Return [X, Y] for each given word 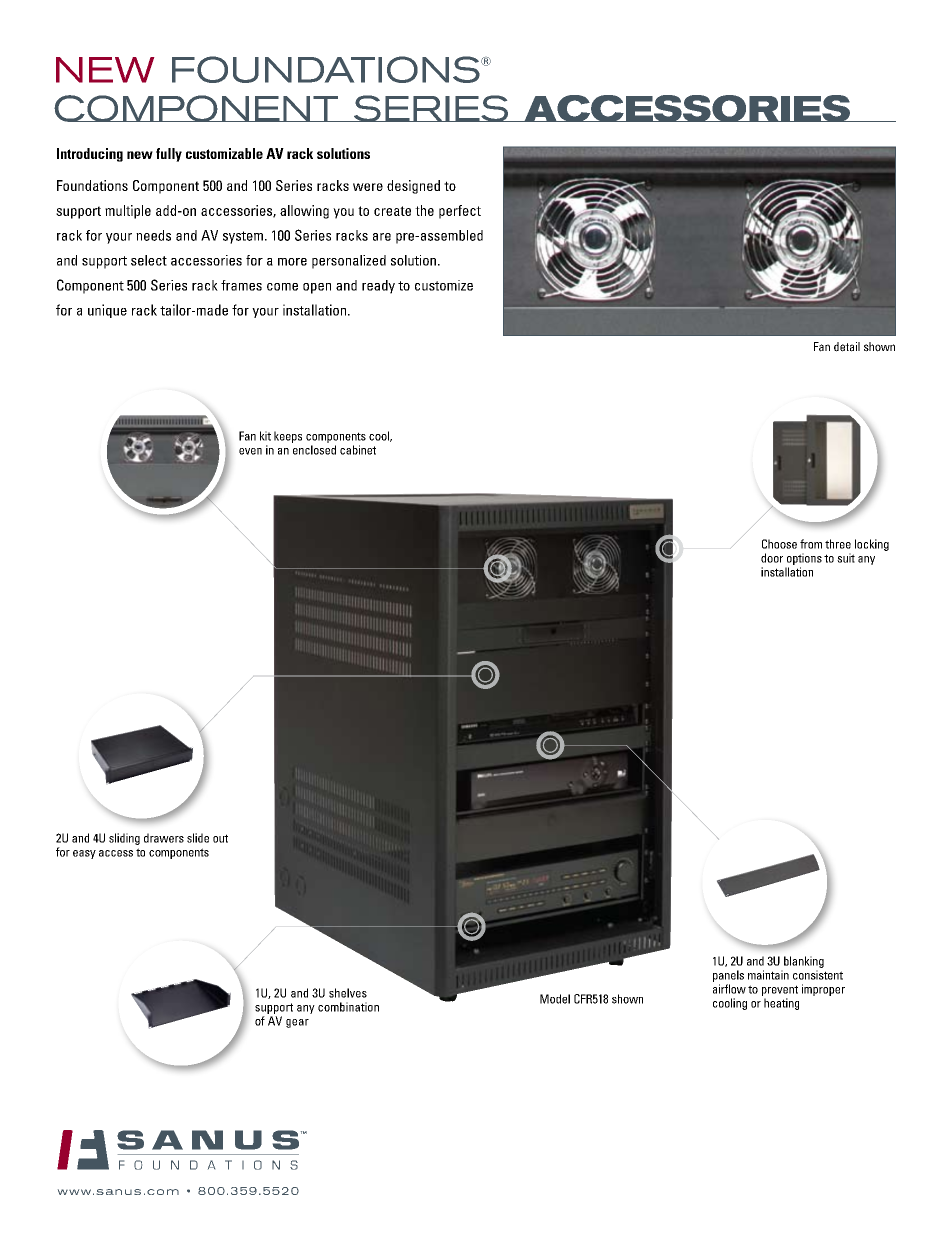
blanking [804, 962]
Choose [779, 544]
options [804, 559]
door [772, 558]
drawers [164, 838]
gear [297, 1023]
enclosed [314, 450]
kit [265, 436]
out [220, 838]
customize [444, 285]
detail [847, 347]
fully [169, 155]
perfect [460, 212]
